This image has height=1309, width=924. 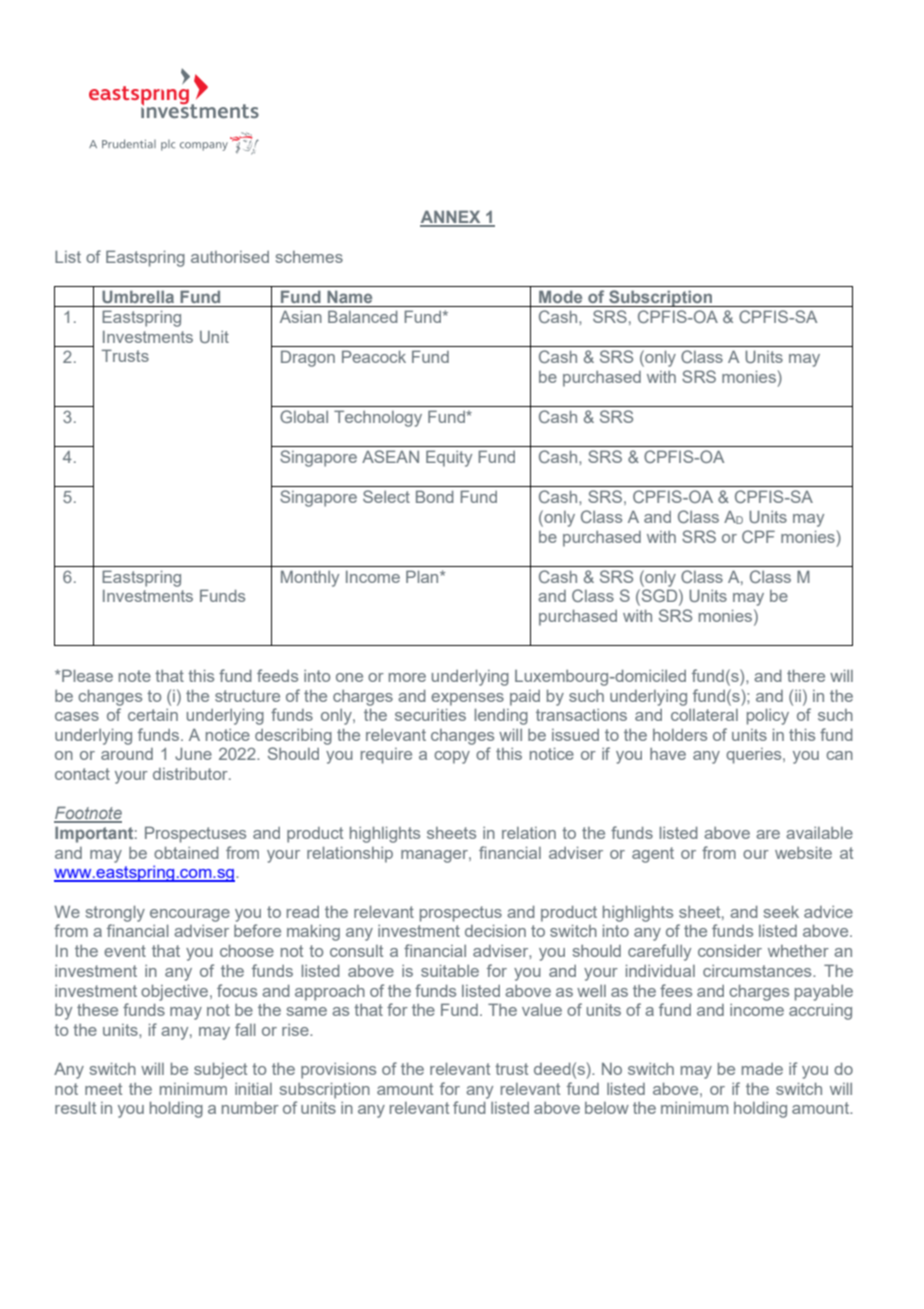 What do you see at coordinates (755, 756) in the image?
I see `queries` at bounding box center [755, 756].
